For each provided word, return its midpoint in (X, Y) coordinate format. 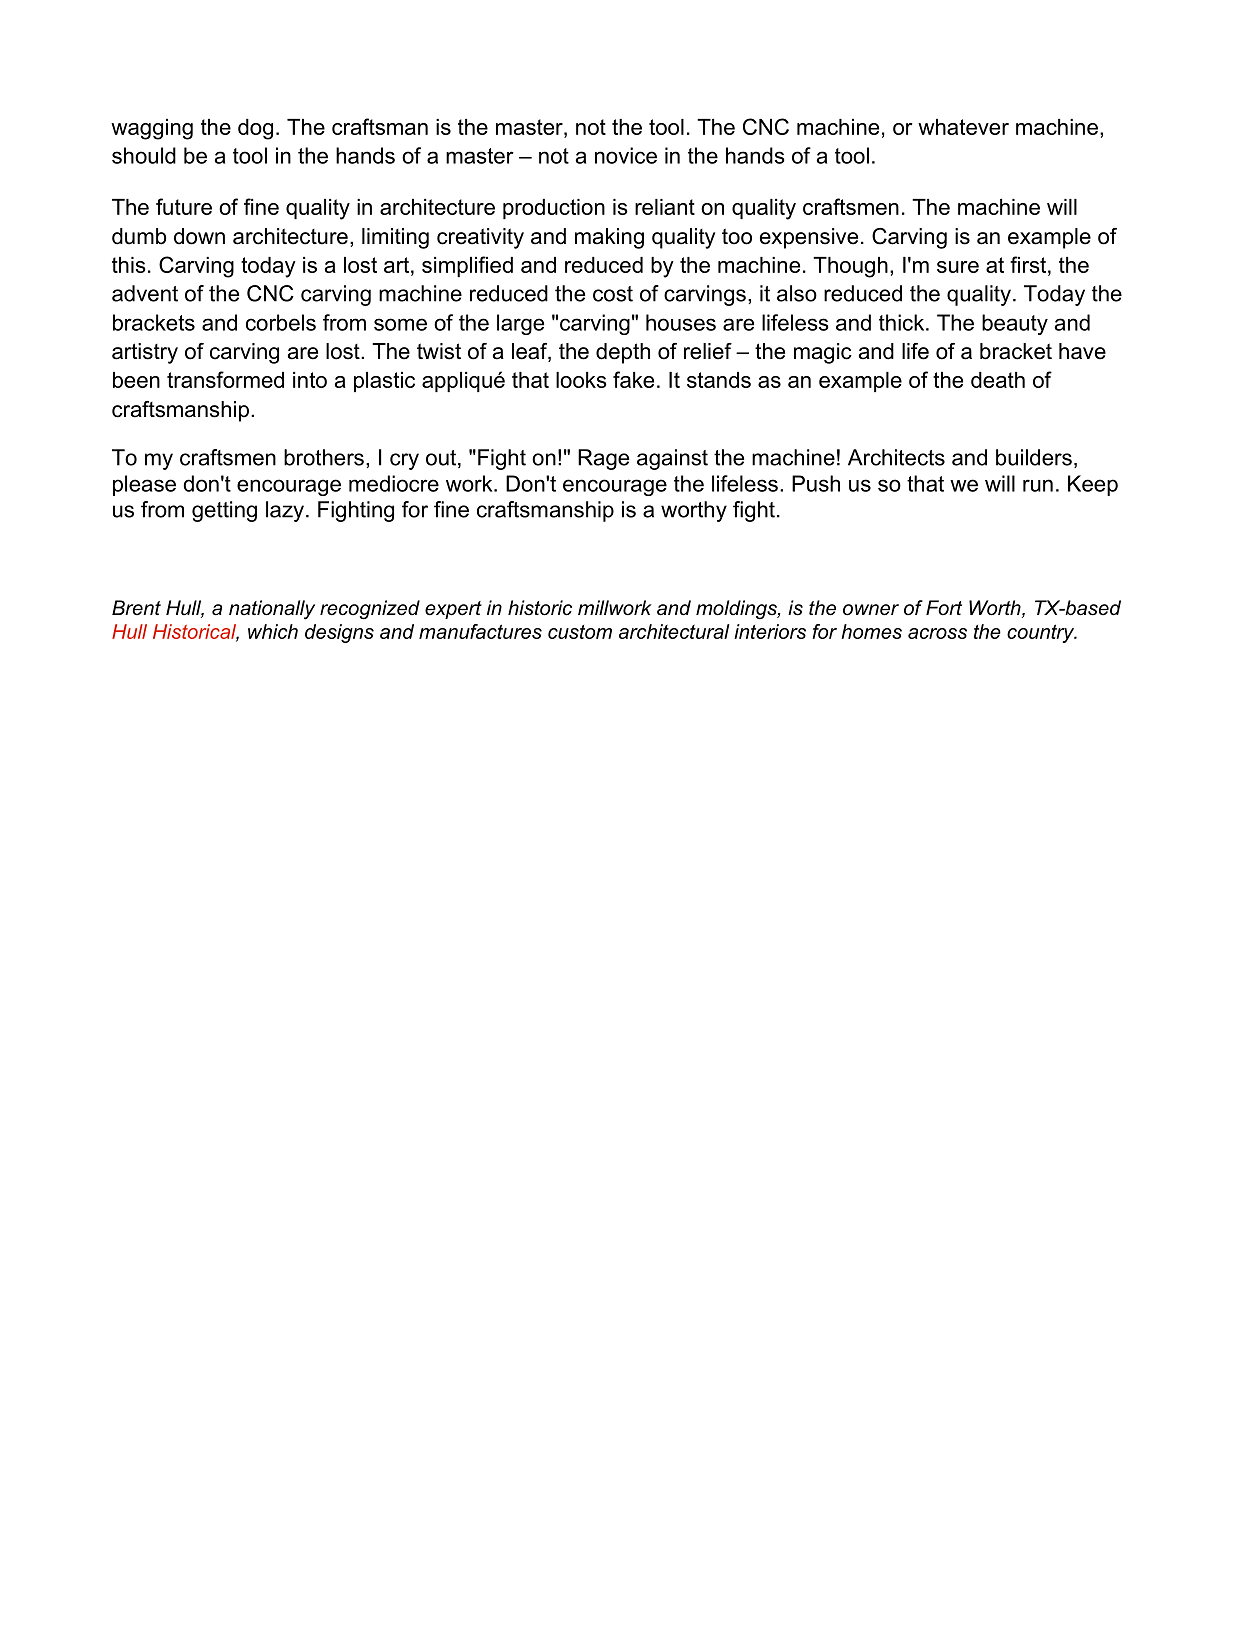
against (672, 459)
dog (255, 129)
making (609, 238)
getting (224, 511)
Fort (944, 607)
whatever (963, 127)
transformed (225, 379)
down (199, 236)
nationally (272, 610)
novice (626, 155)
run (1038, 485)
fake (633, 379)
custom (580, 632)
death (998, 380)
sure (958, 267)
